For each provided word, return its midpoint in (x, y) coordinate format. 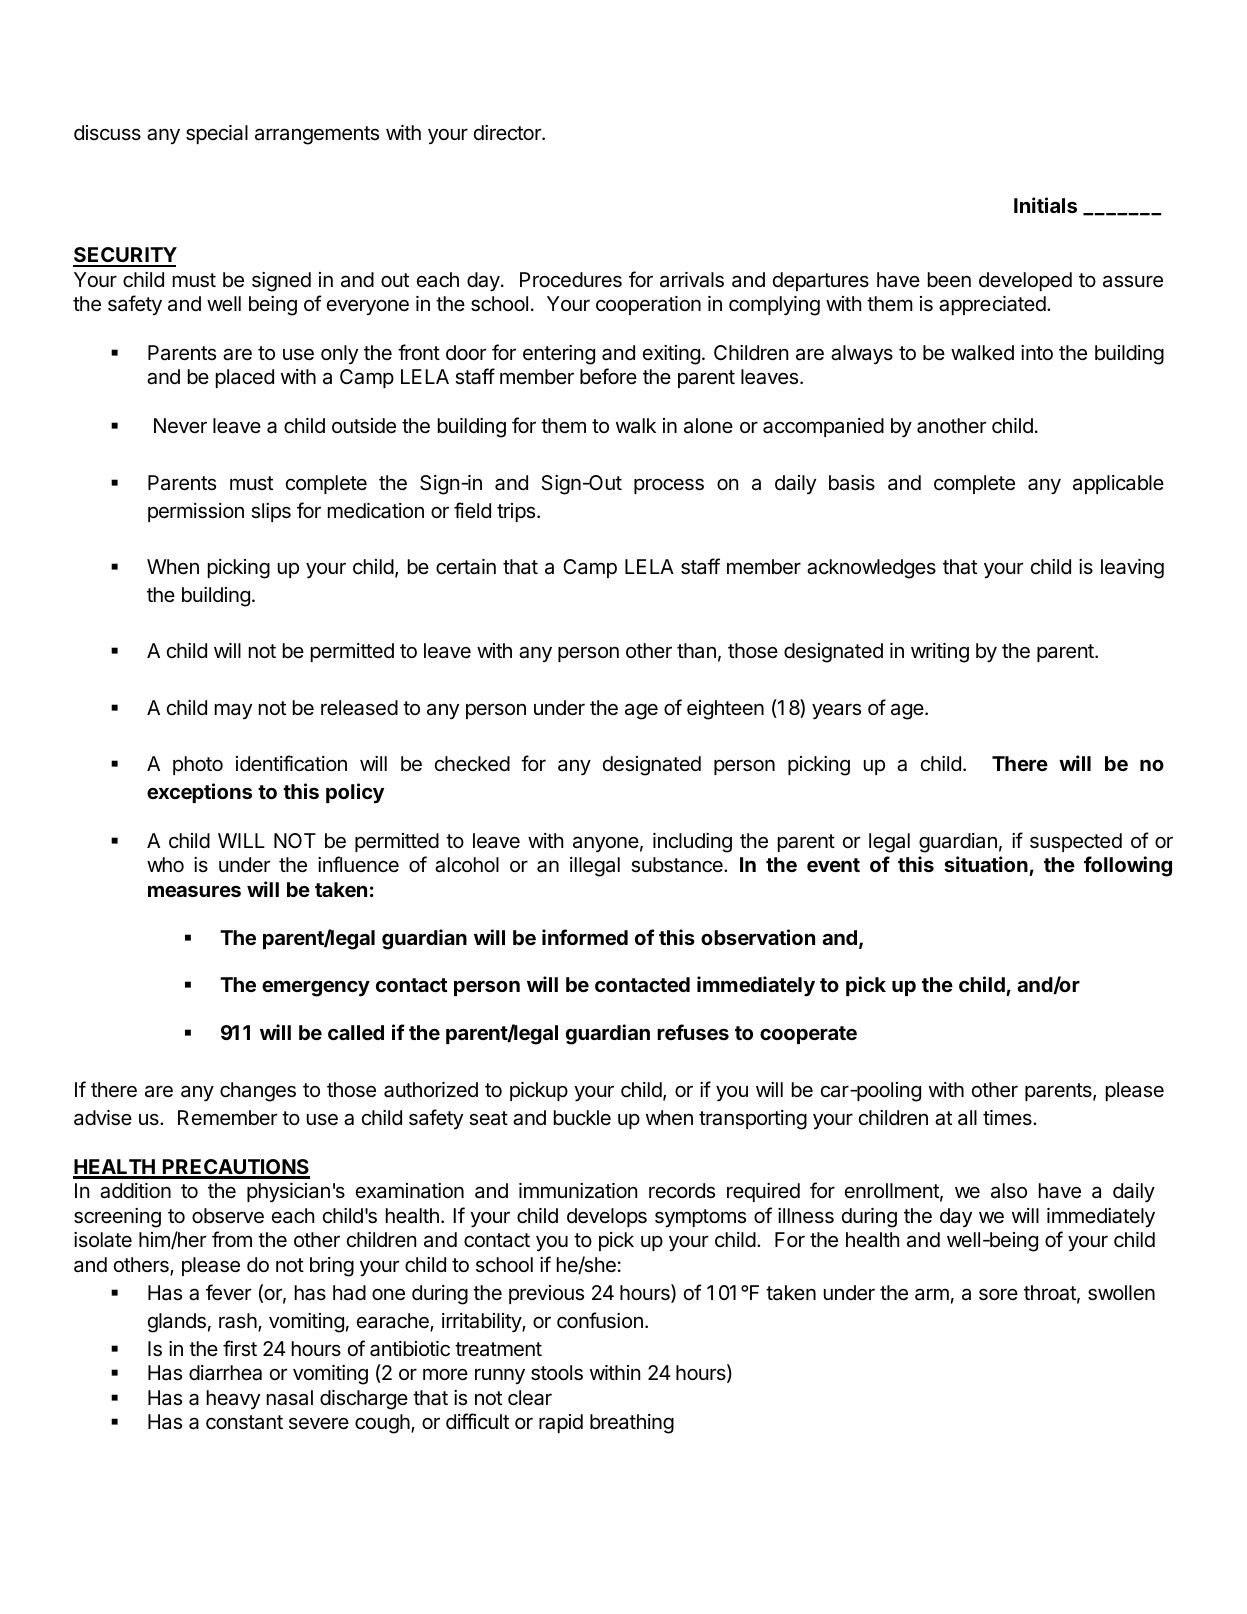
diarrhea (225, 1373)
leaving (1132, 569)
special (217, 134)
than (696, 651)
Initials (1045, 205)
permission (196, 512)
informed (585, 937)
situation (987, 866)
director (508, 132)
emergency (316, 988)
